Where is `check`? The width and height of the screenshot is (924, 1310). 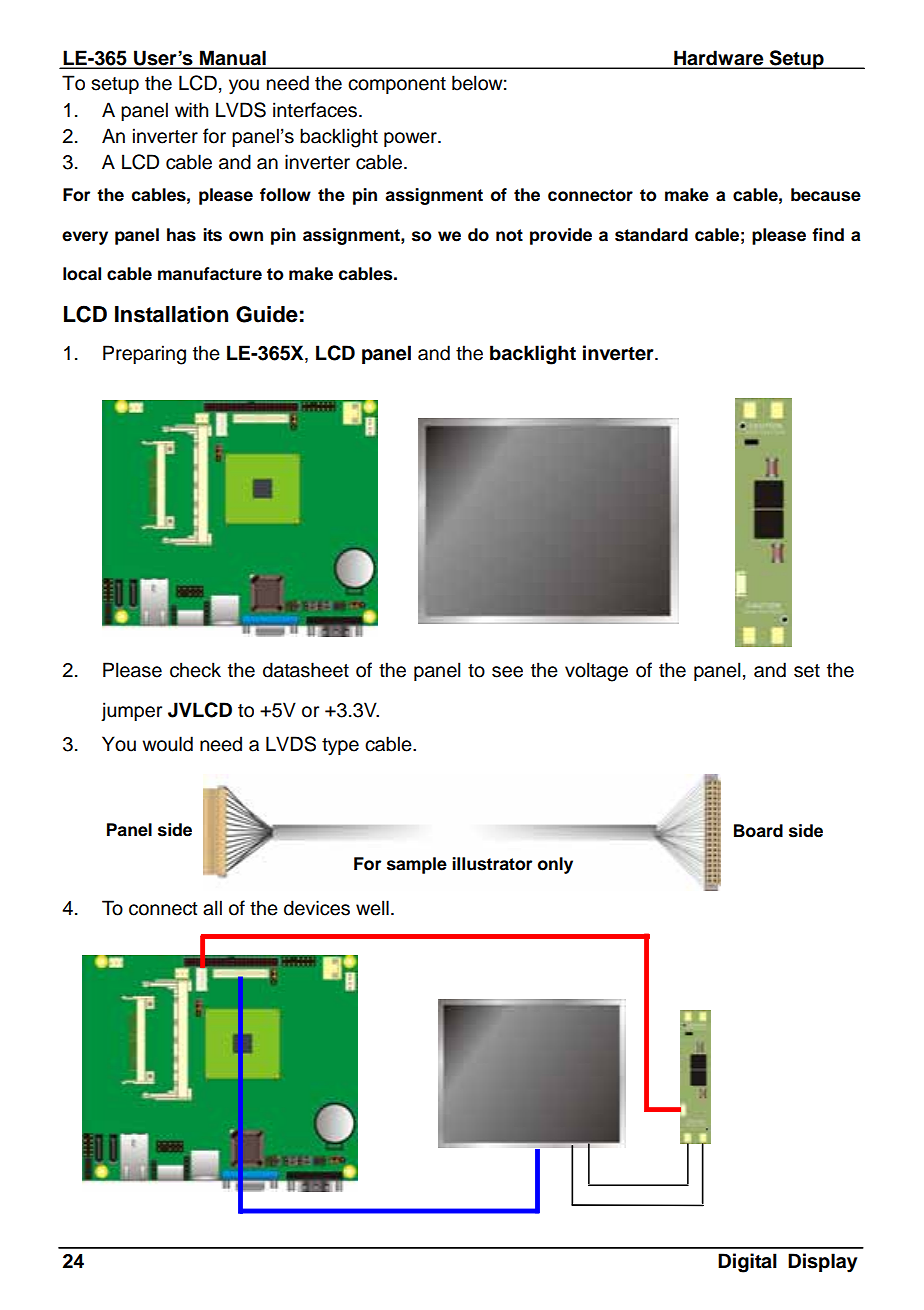 check is located at coordinates (195, 670).
